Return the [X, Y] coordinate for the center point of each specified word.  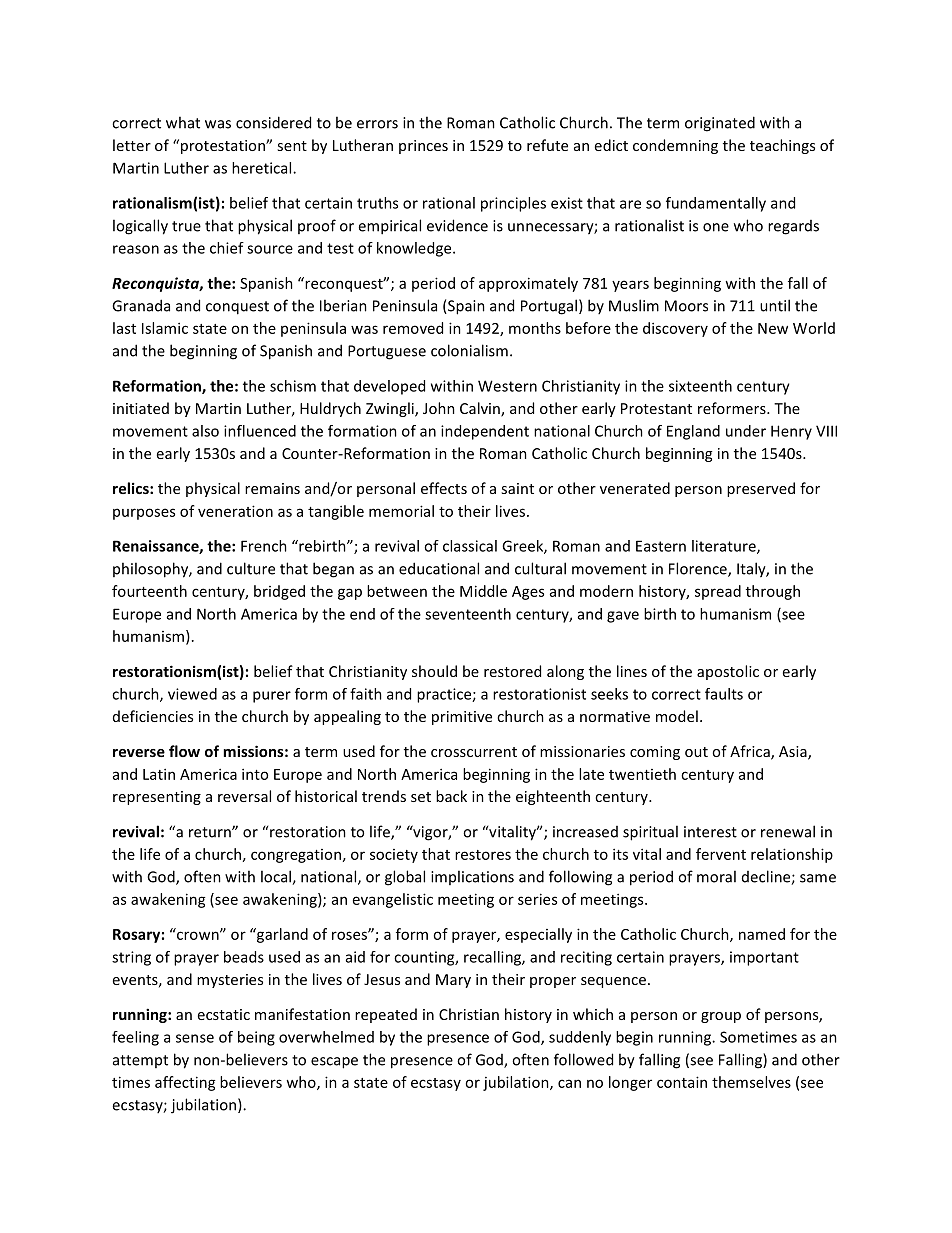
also [205, 431]
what [183, 122]
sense [195, 1038]
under [746, 431]
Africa [751, 752]
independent [485, 432]
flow [184, 751]
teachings [782, 146]
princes [423, 147]
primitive [462, 718]
